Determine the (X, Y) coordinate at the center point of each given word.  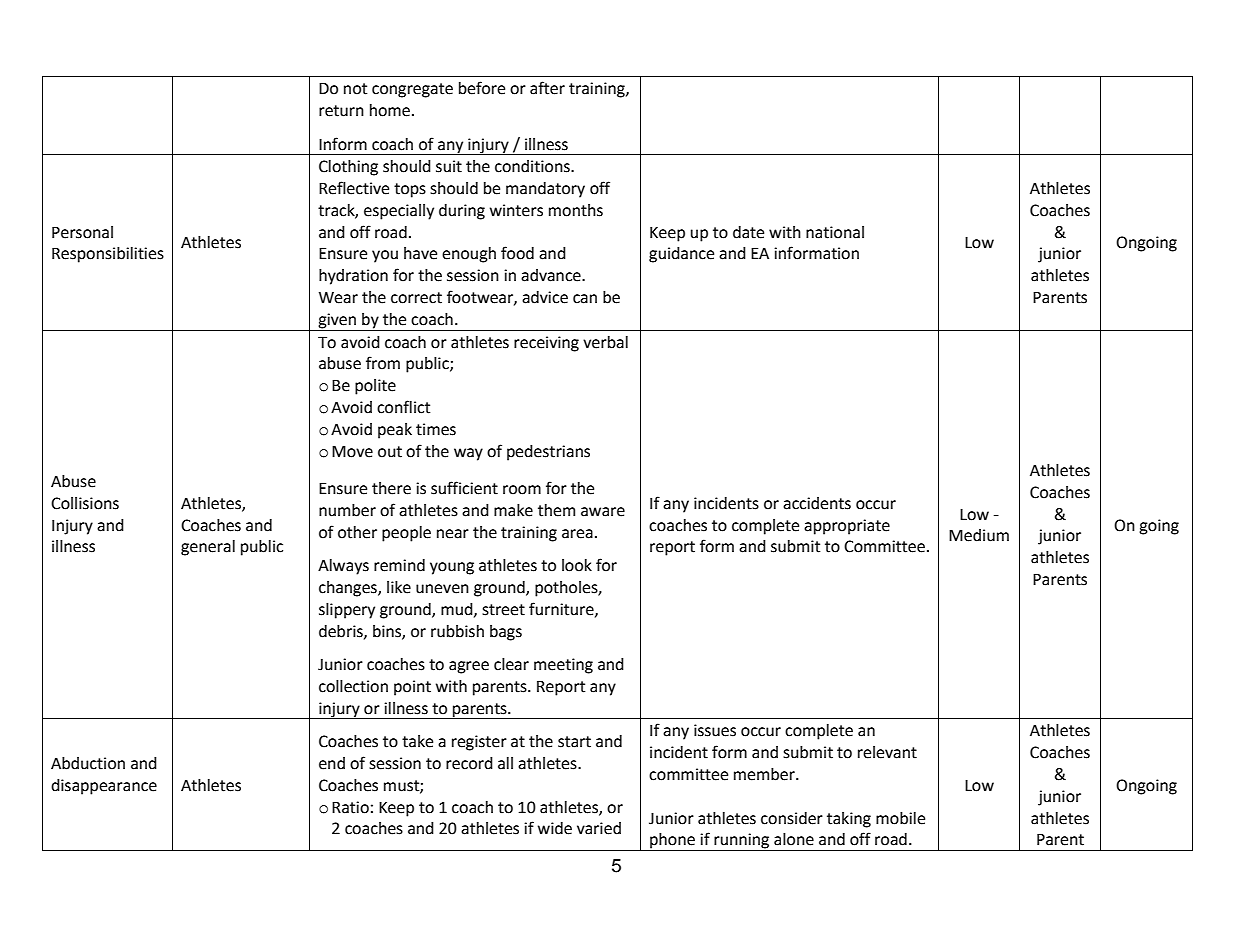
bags (506, 633)
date (748, 232)
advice (545, 297)
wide (555, 828)
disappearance (104, 787)
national (835, 232)
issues (715, 730)
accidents (817, 503)
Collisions (85, 503)
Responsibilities (108, 255)
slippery (347, 611)
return (341, 111)
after (547, 88)
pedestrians (548, 453)
